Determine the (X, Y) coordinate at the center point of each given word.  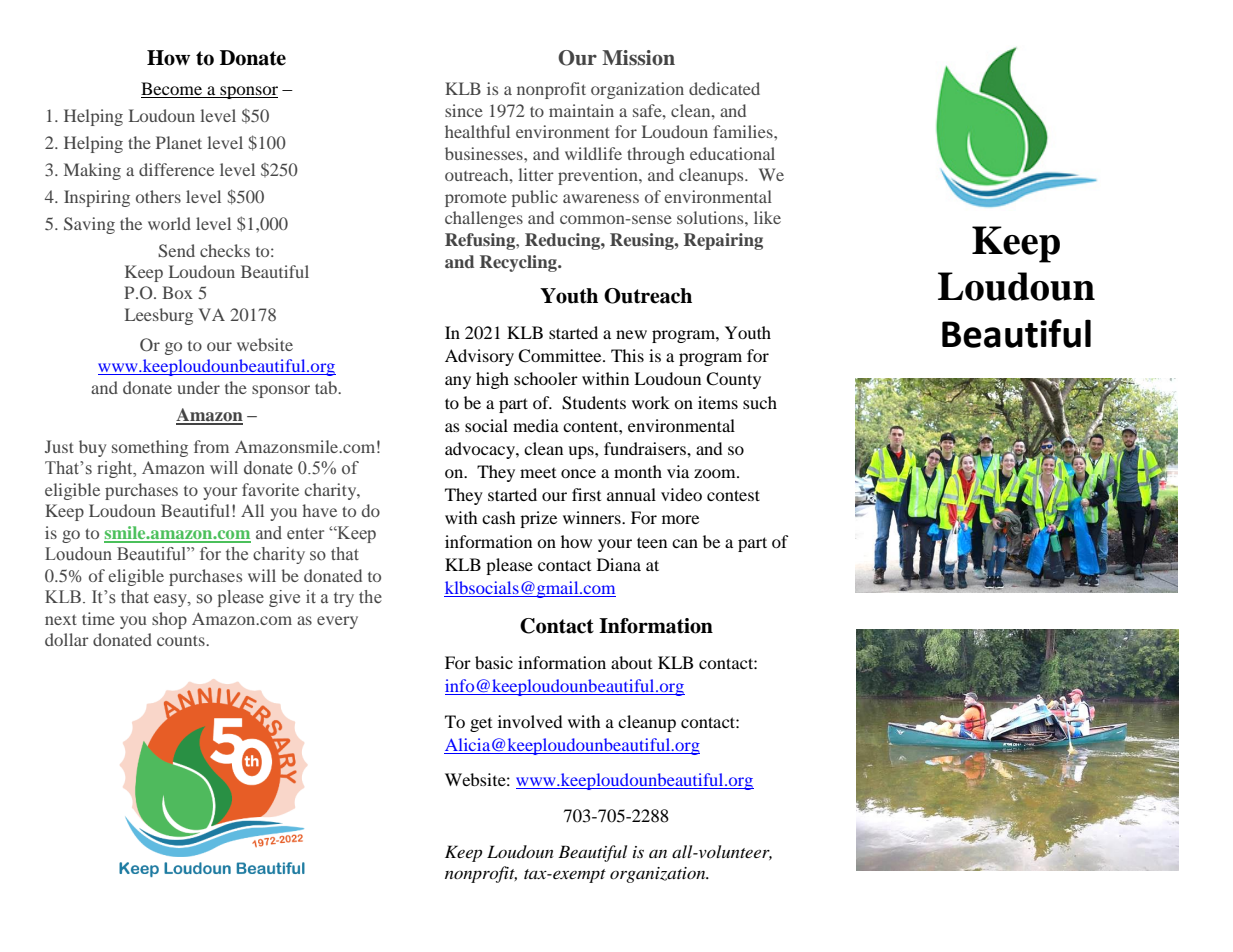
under (198, 387)
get (481, 725)
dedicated (724, 88)
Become (173, 90)
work (651, 402)
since (464, 110)
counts (182, 640)
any (458, 382)
